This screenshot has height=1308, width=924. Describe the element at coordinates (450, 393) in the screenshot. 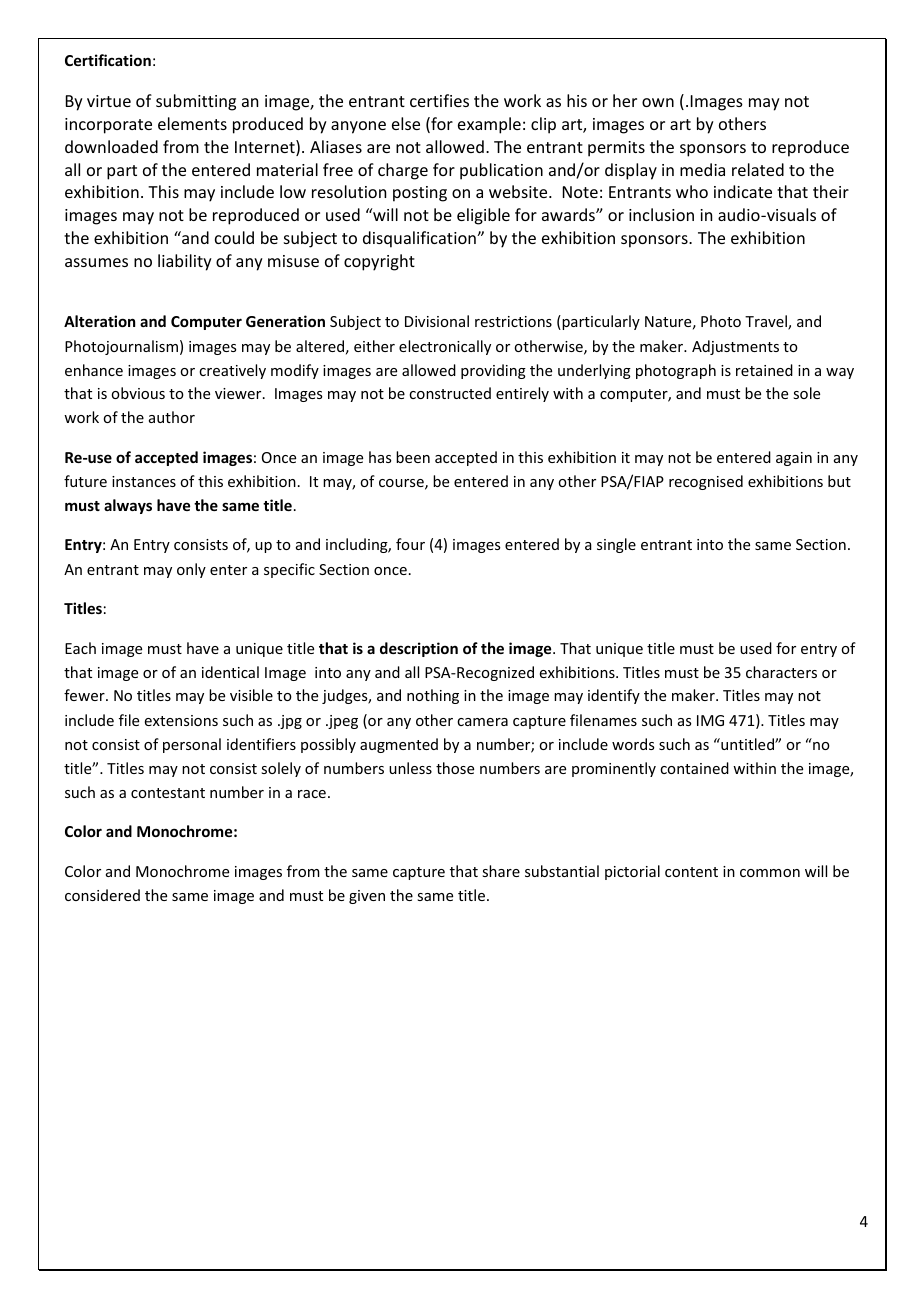

I see `constructed` at that location.
